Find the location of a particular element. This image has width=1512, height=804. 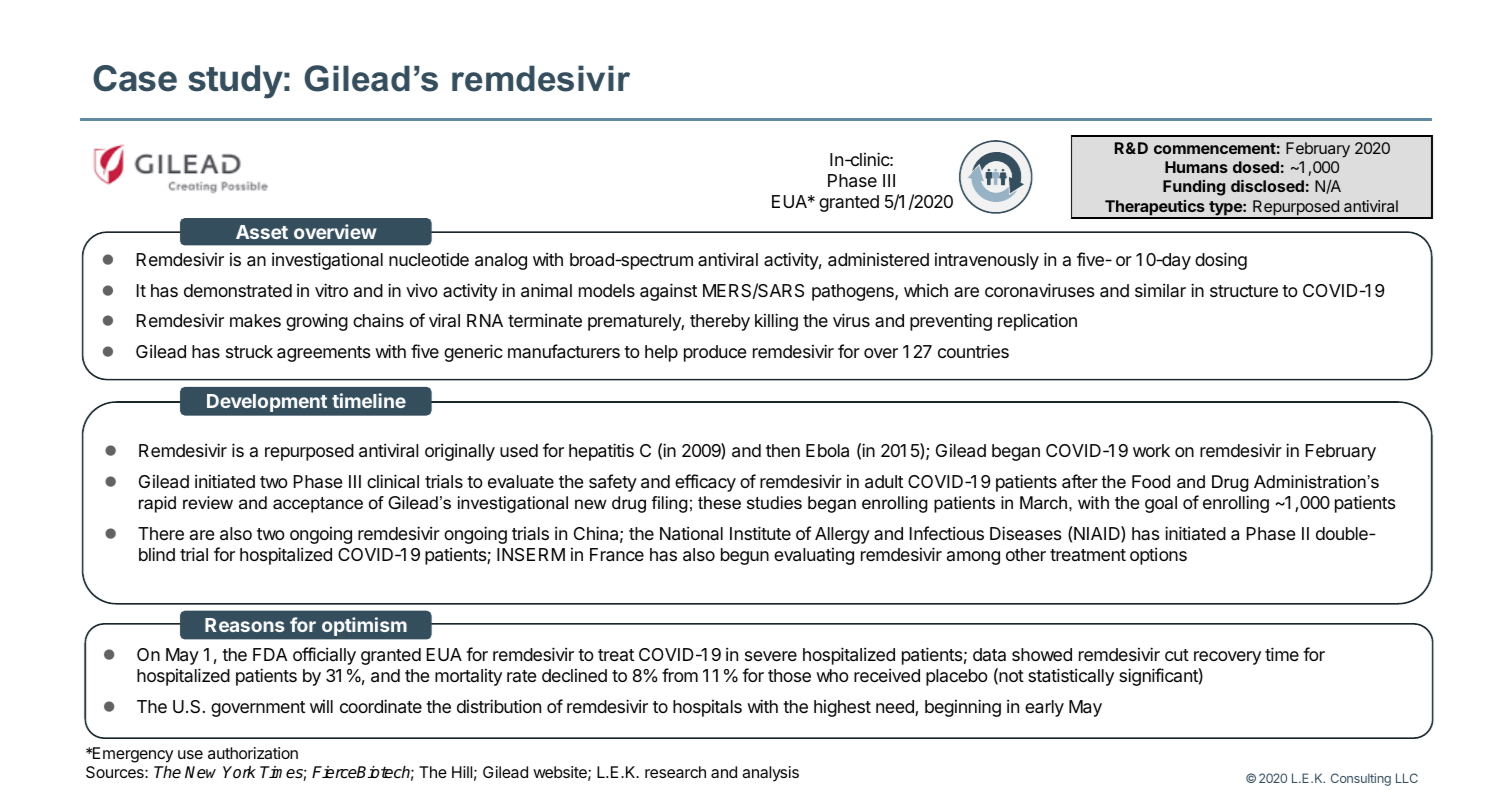

study is located at coordinates (235, 82).
